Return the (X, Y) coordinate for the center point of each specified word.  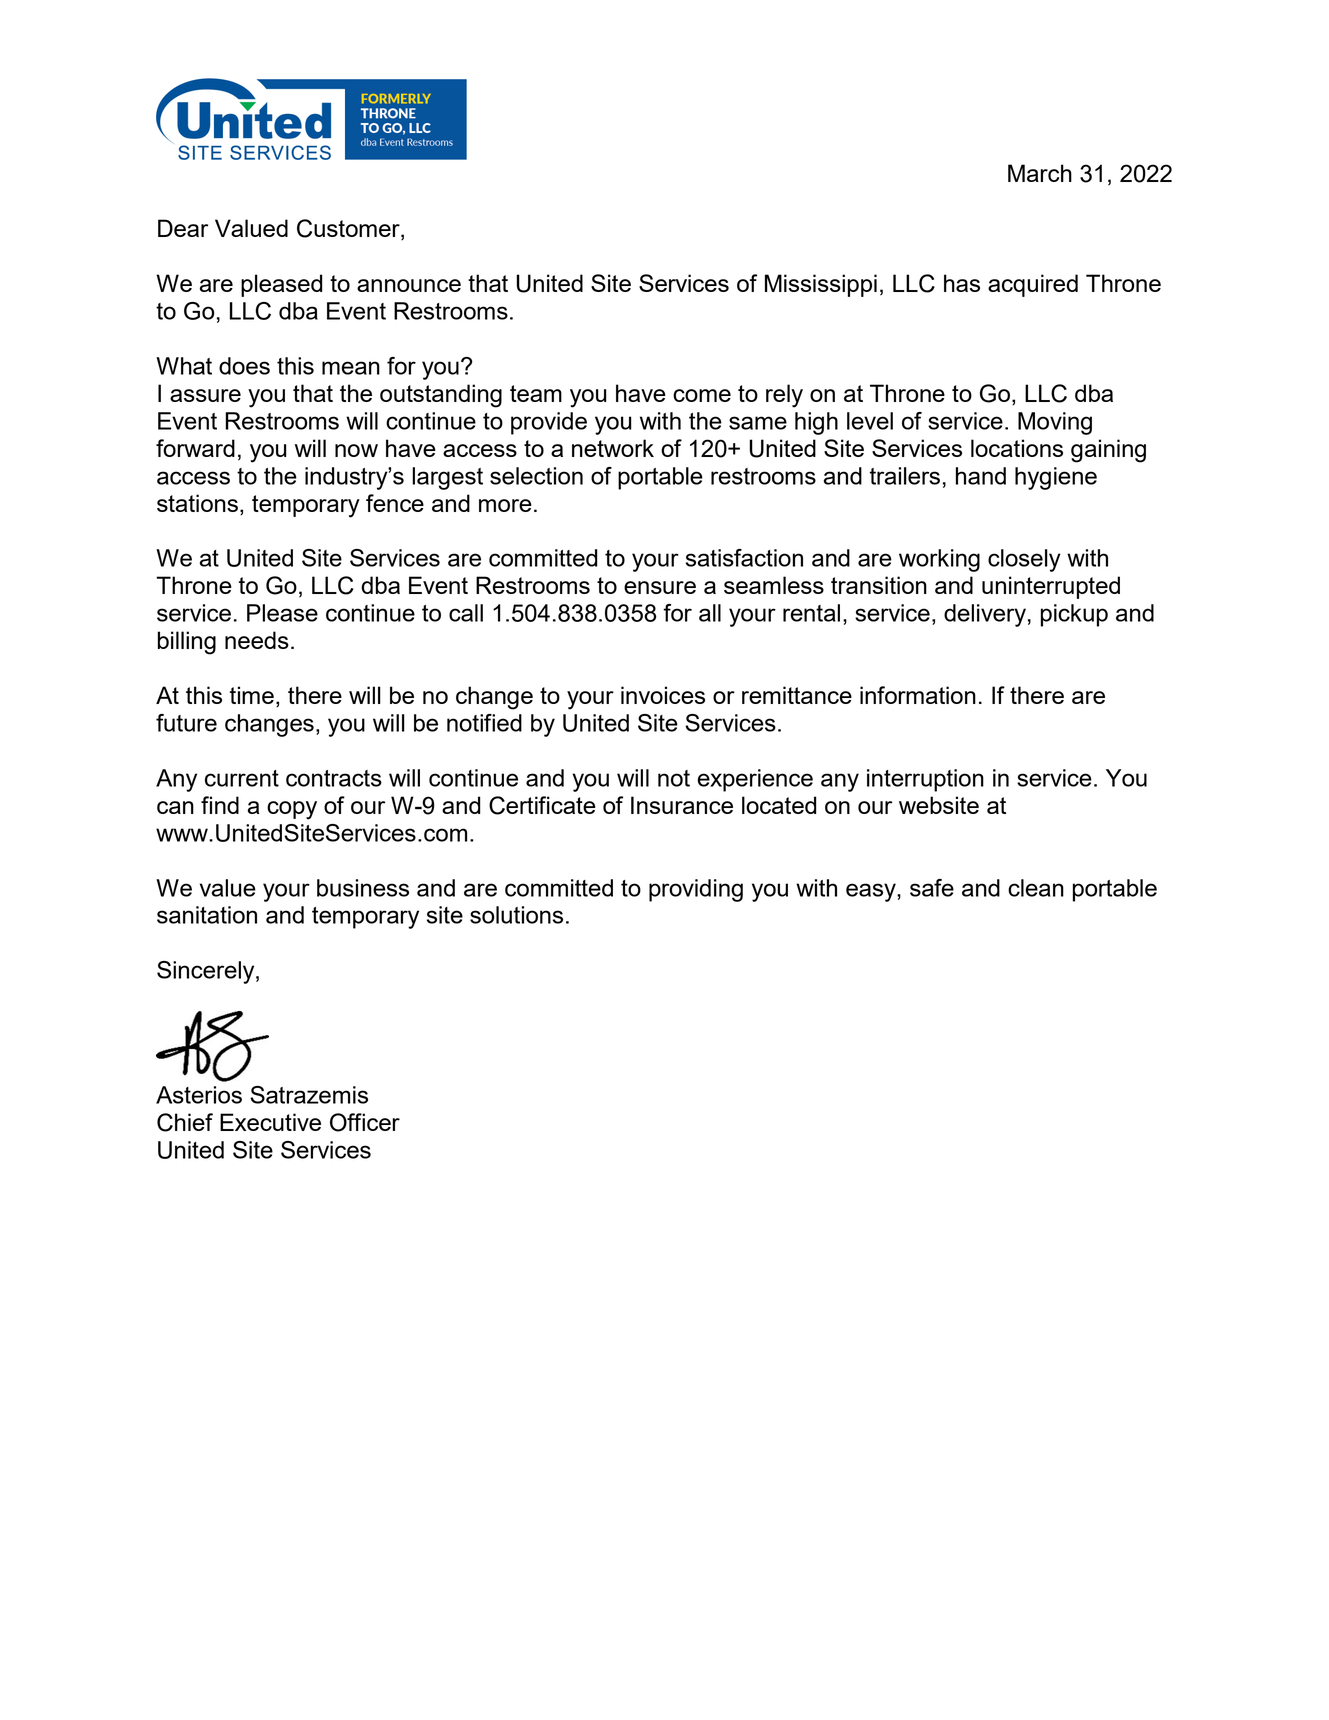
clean (1036, 888)
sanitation (207, 915)
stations (197, 503)
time (252, 695)
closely (1024, 560)
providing (696, 890)
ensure (660, 587)
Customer (349, 229)
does (244, 366)
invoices (663, 695)
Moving (1055, 423)
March (1040, 173)
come (702, 395)
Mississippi (821, 285)
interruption (925, 780)
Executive (270, 1122)
